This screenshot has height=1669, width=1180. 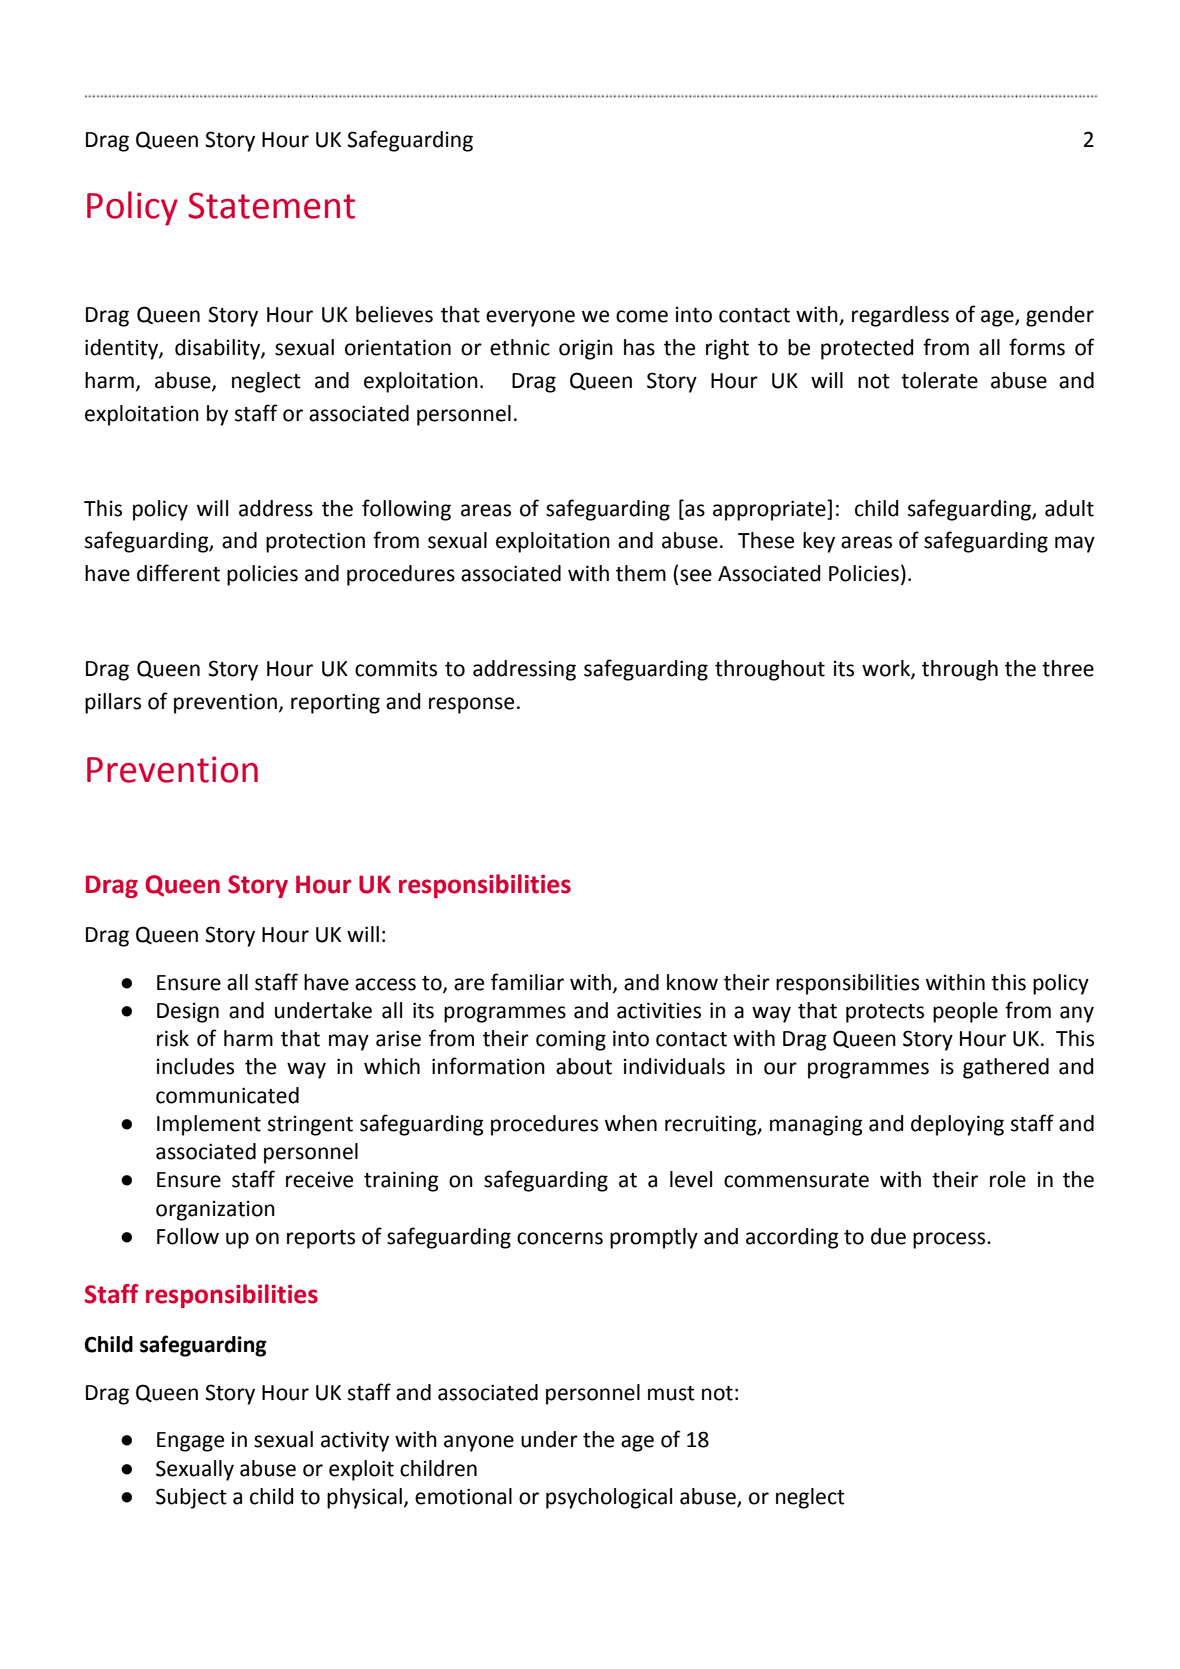 I want to click on three, so click(x=1068, y=668).
